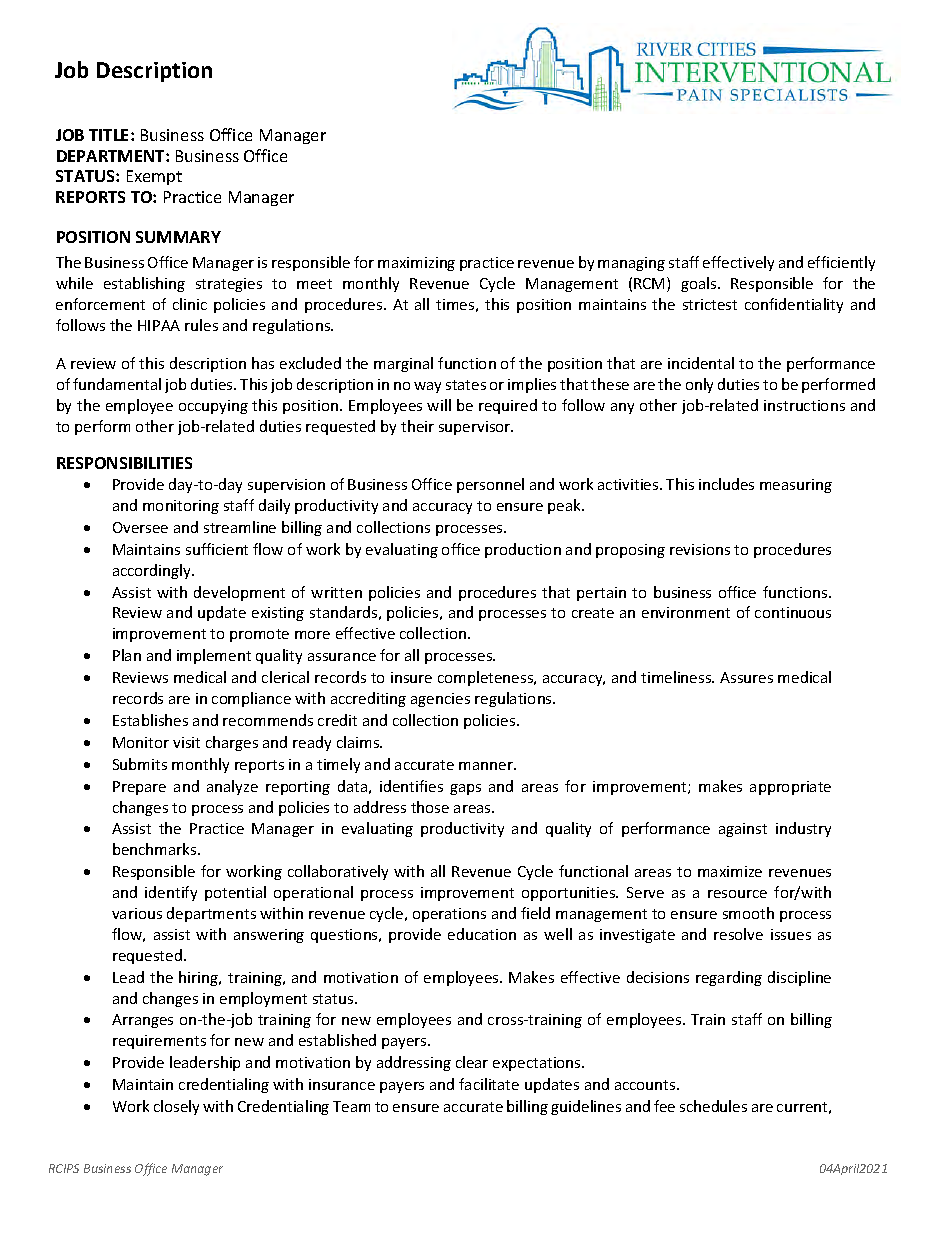 This document has width=952, height=1233. Describe the element at coordinates (841, 263) in the document. I see `efficiently` at that location.
